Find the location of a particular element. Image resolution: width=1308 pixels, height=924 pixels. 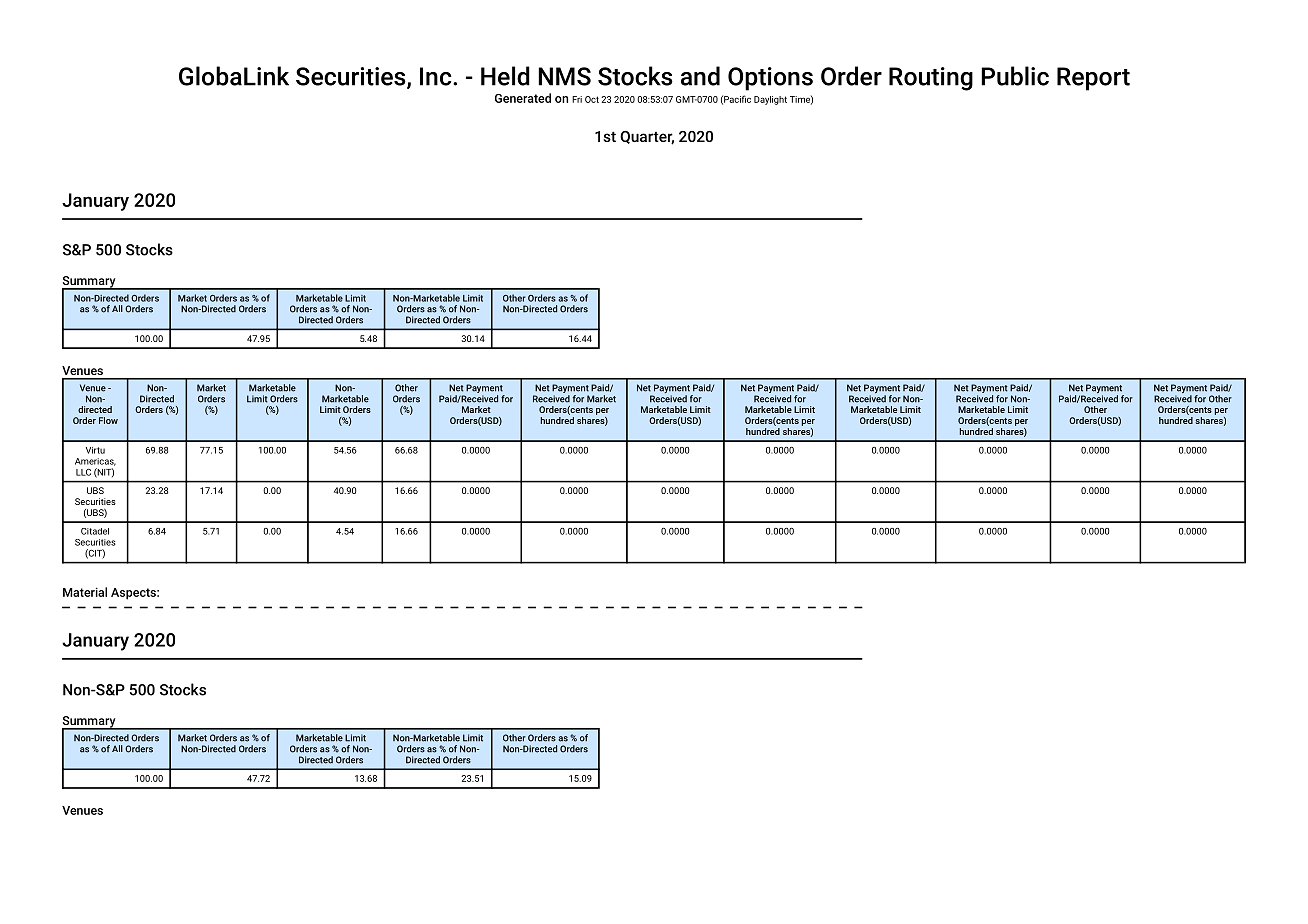

Oct is located at coordinates (592, 99).
